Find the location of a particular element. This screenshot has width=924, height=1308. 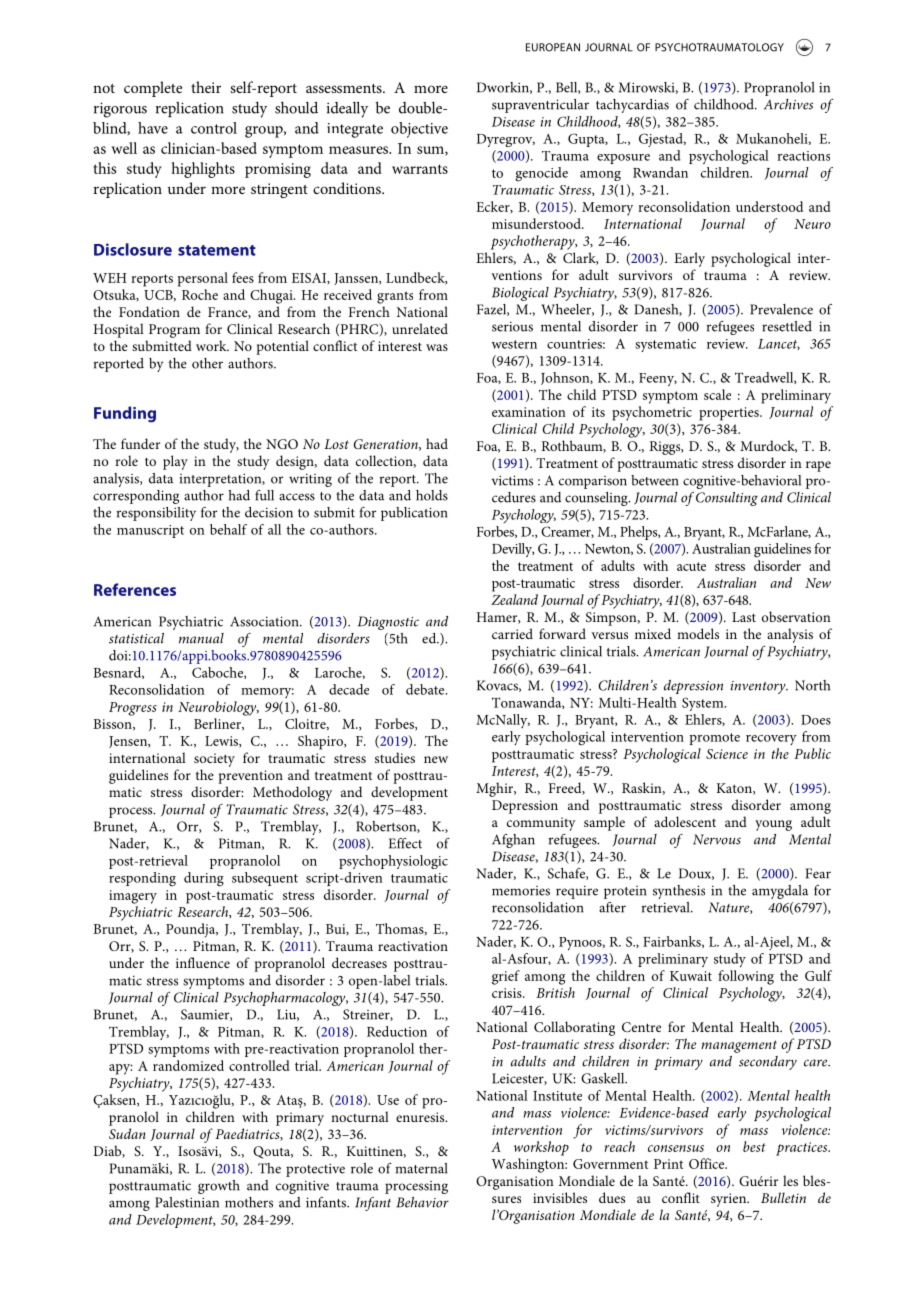

Last is located at coordinates (744, 617).
